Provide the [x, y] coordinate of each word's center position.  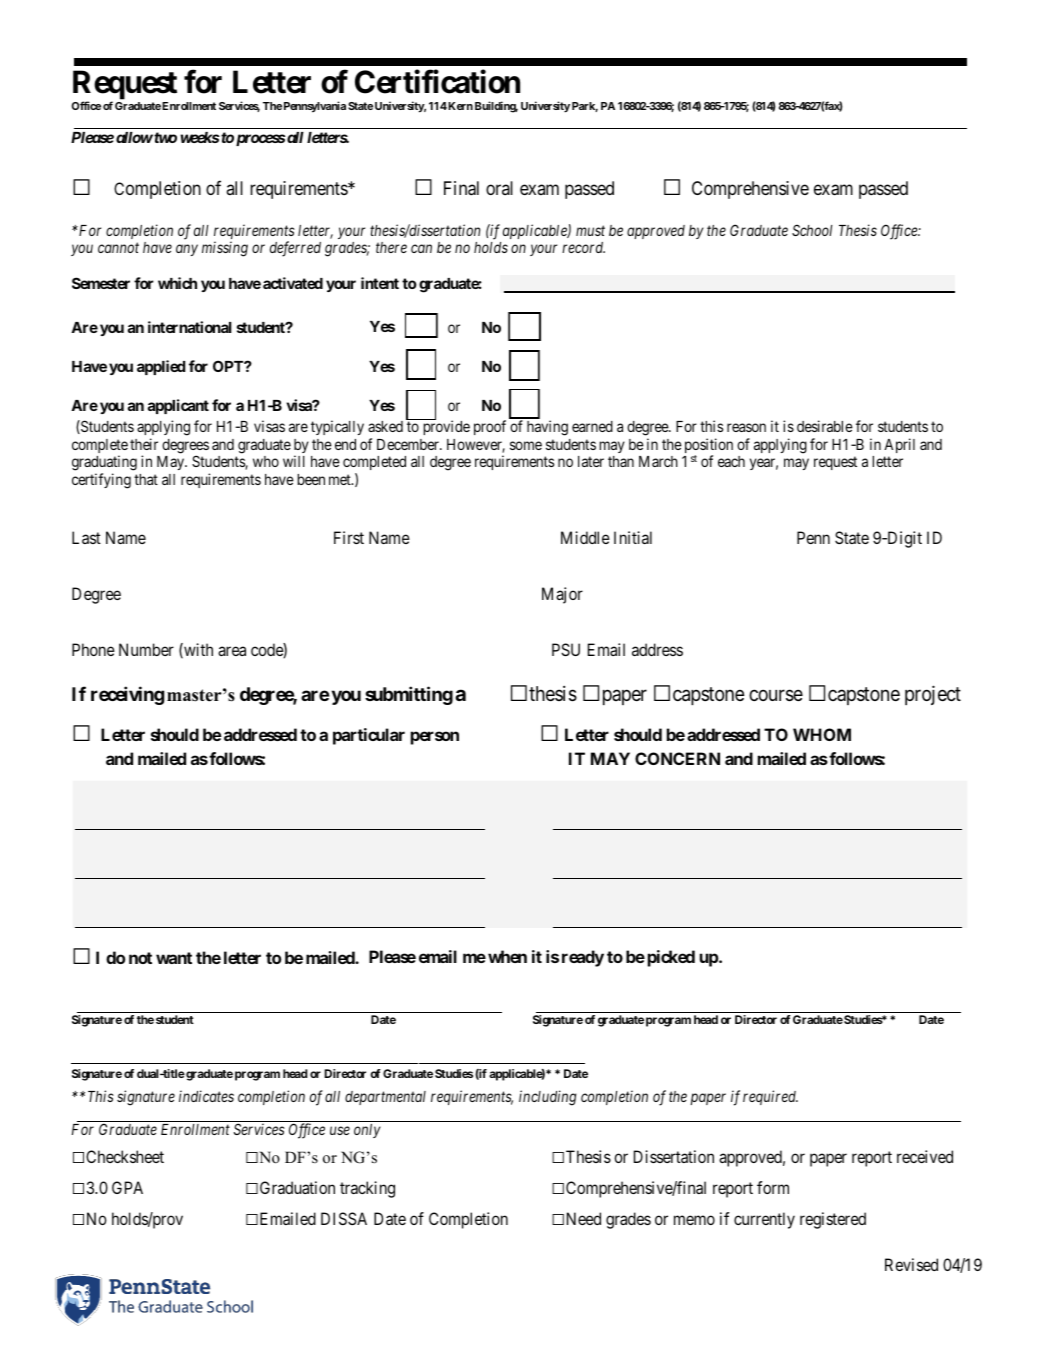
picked [671, 958]
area [232, 651]
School [812, 230]
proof [490, 427]
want [174, 958]
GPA [127, 1187]
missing [225, 249]
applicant [178, 406]
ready [583, 958]
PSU [566, 649]
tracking [367, 1189]
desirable [825, 426]
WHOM [822, 734]
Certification [437, 82]
